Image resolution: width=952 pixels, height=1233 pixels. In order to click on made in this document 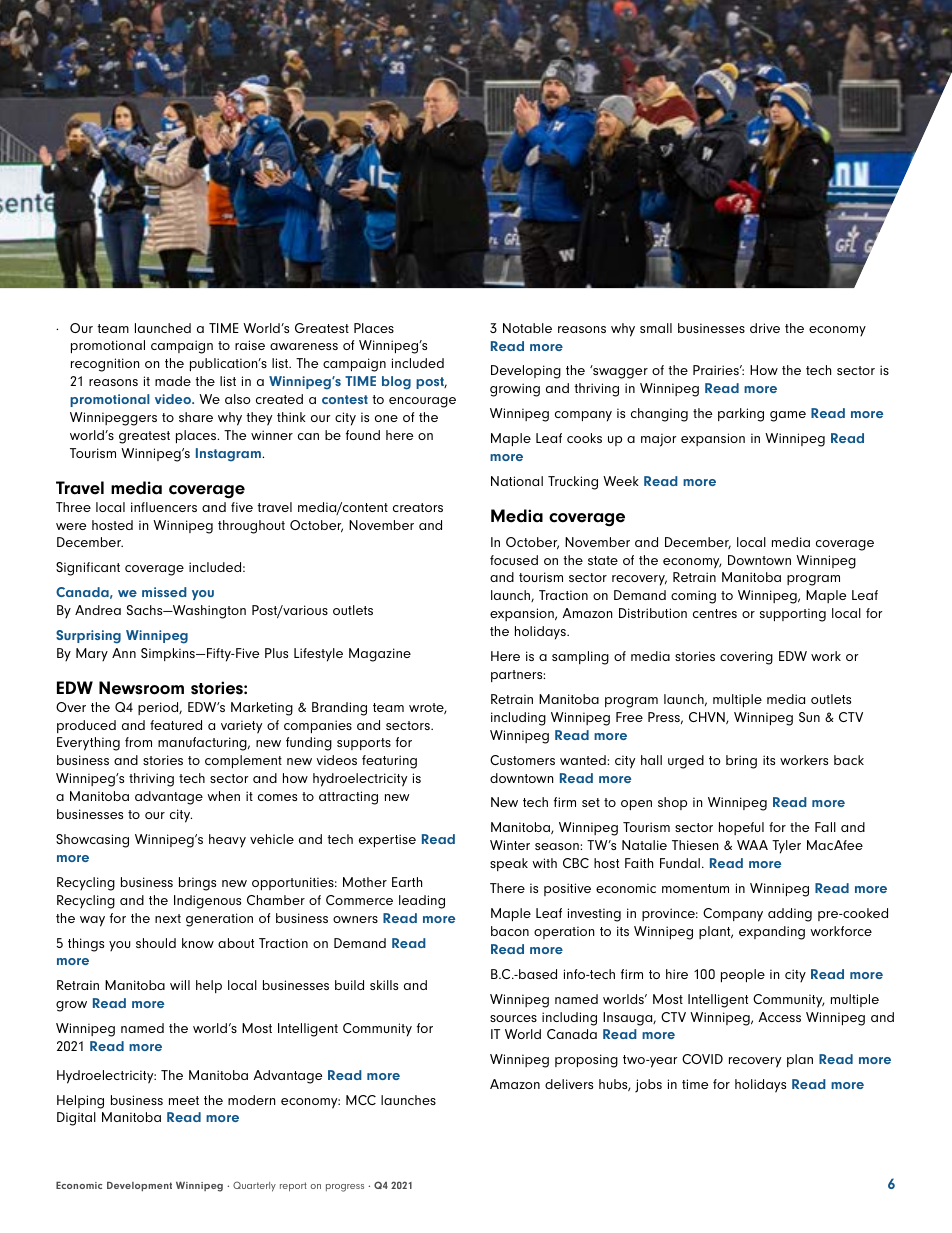, I will do `click(173, 381)`.
